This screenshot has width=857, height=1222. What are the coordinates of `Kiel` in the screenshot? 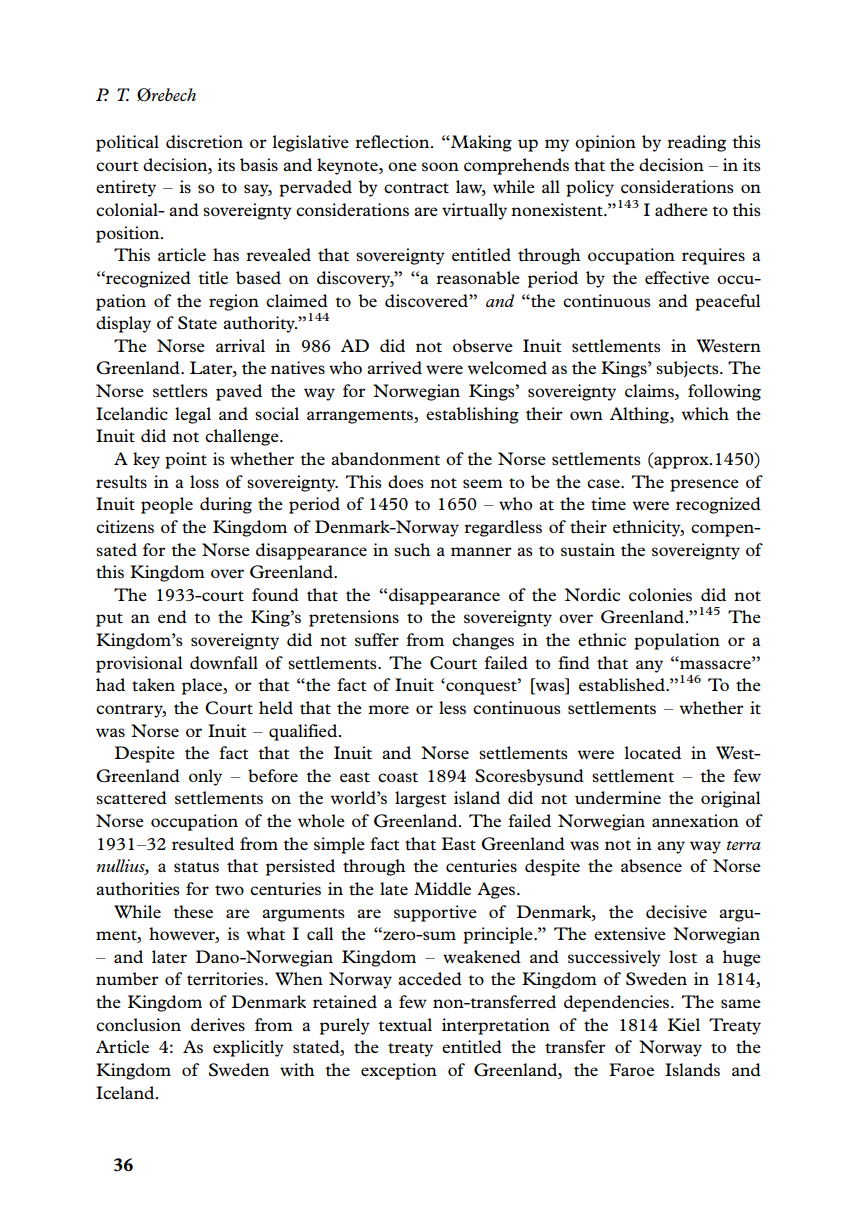 It's located at (684, 1024).
